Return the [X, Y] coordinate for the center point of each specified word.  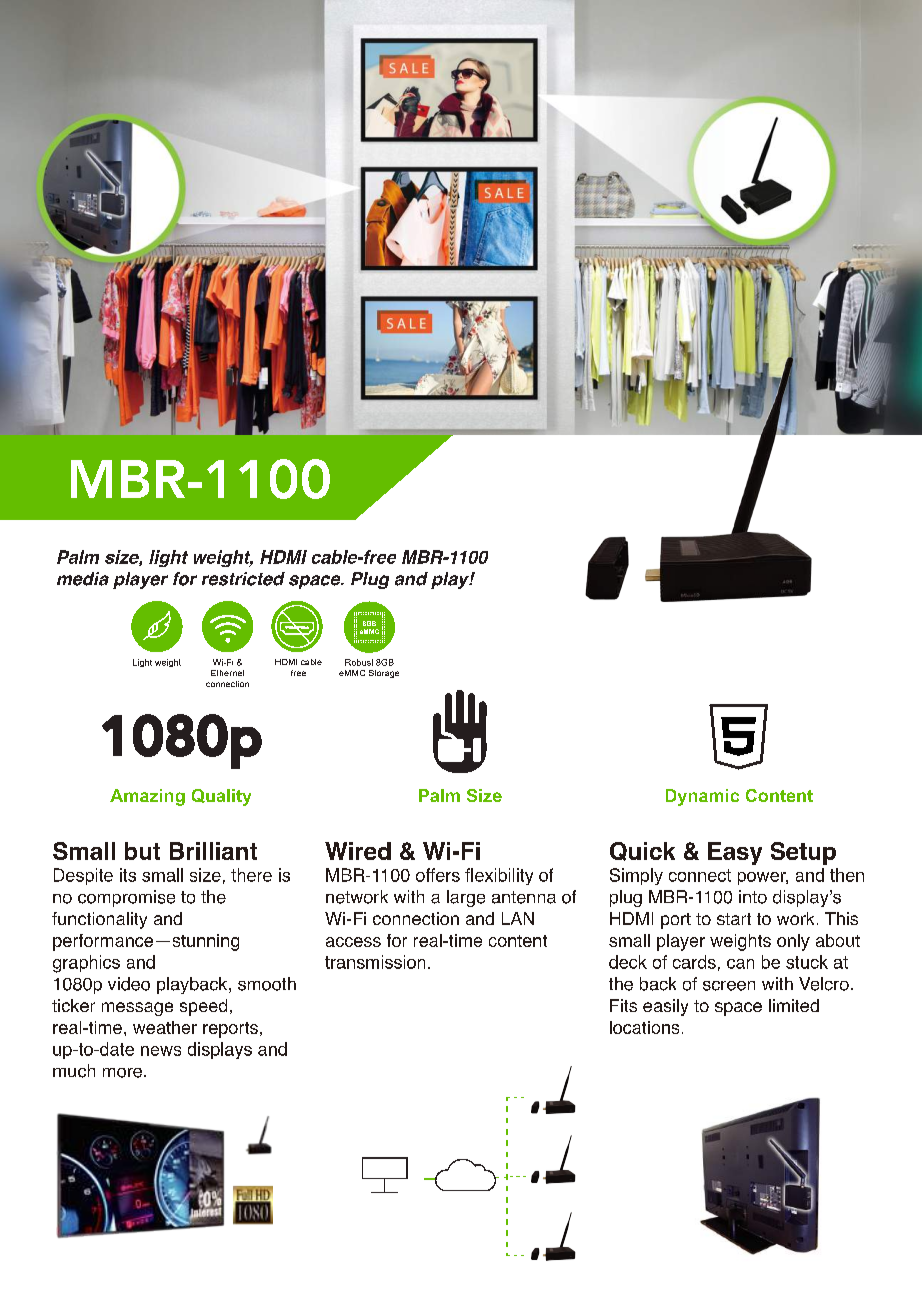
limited [794, 1005]
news [161, 1051]
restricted [243, 579]
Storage [384, 674]
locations [644, 1027]
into [753, 897]
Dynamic [702, 797]
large [466, 898]
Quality [221, 797]
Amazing [147, 797]
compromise [126, 898]
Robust [359, 662]
